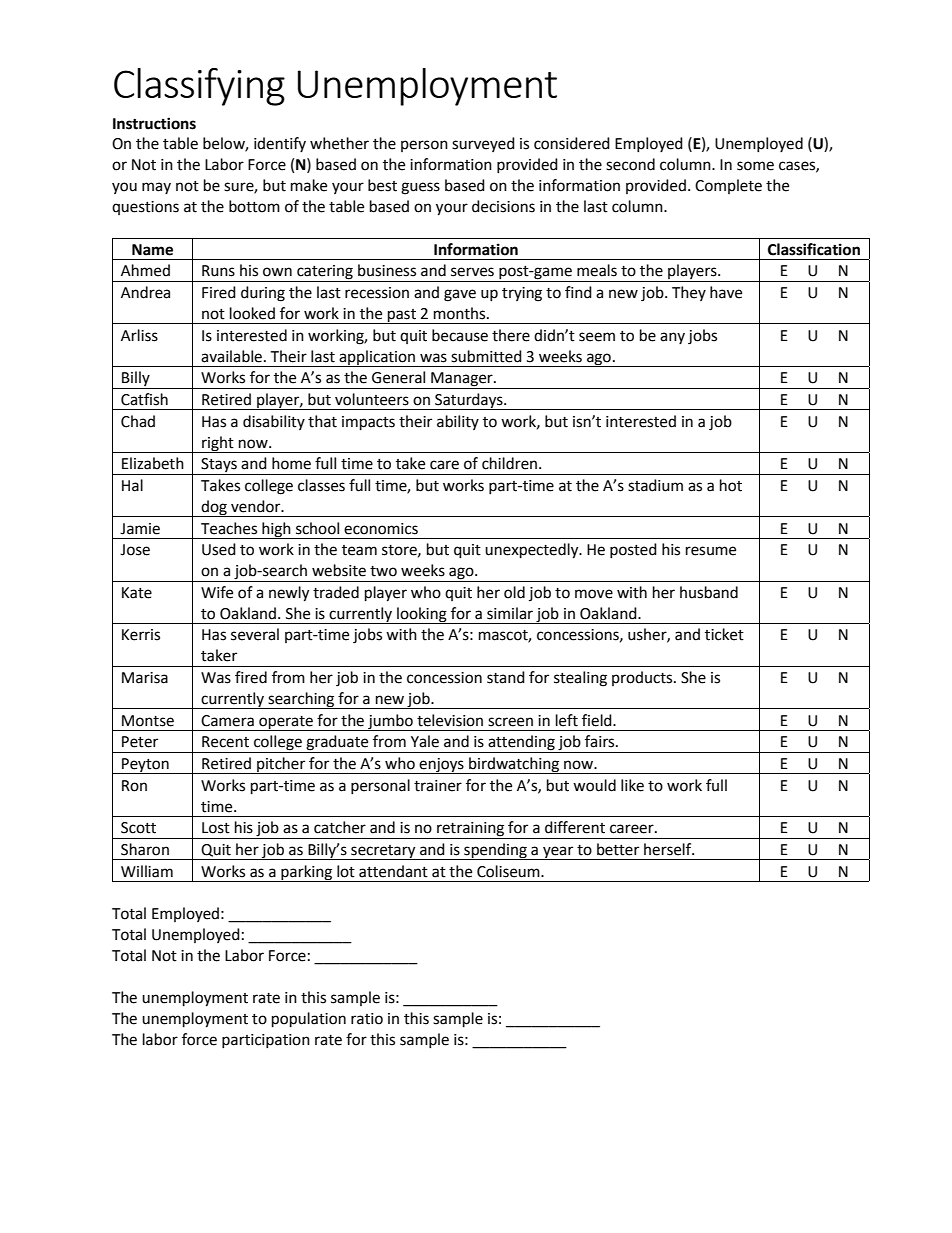  Describe the element at coordinates (367, 1019) in the screenshot. I see `ratio` at that location.
